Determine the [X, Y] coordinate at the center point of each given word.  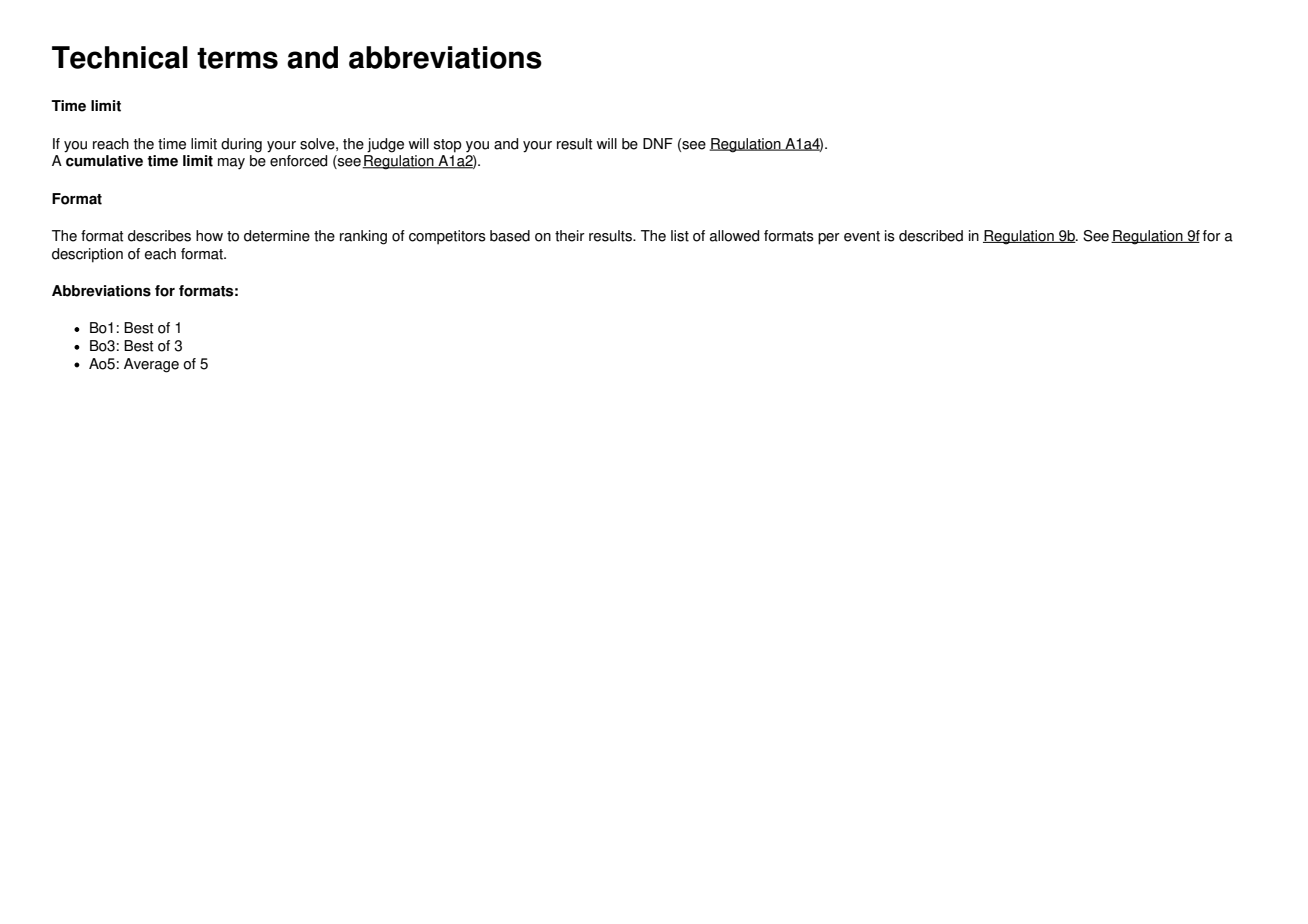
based [510, 236]
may [231, 164]
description [87, 255]
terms [237, 58]
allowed [734, 236]
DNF [658, 143]
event [862, 236]
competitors [447, 237]
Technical [120, 57]
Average [151, 365]
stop [448, 146]
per [829, 239]
